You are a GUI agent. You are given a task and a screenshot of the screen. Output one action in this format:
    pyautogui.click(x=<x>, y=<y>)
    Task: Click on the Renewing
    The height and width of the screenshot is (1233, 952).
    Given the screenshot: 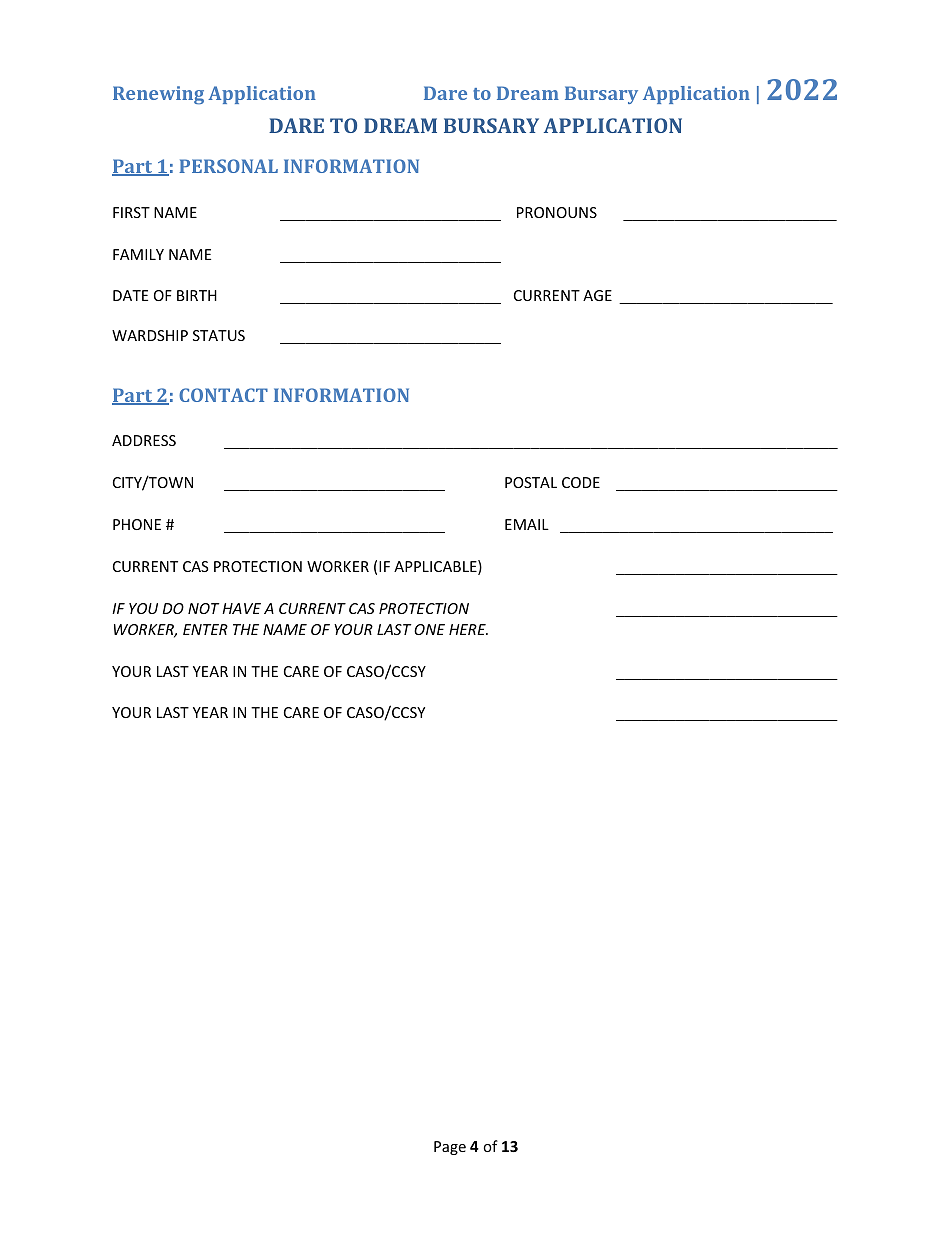 What is the action you would take?
    pyautogui.click(x=158, y=95)
